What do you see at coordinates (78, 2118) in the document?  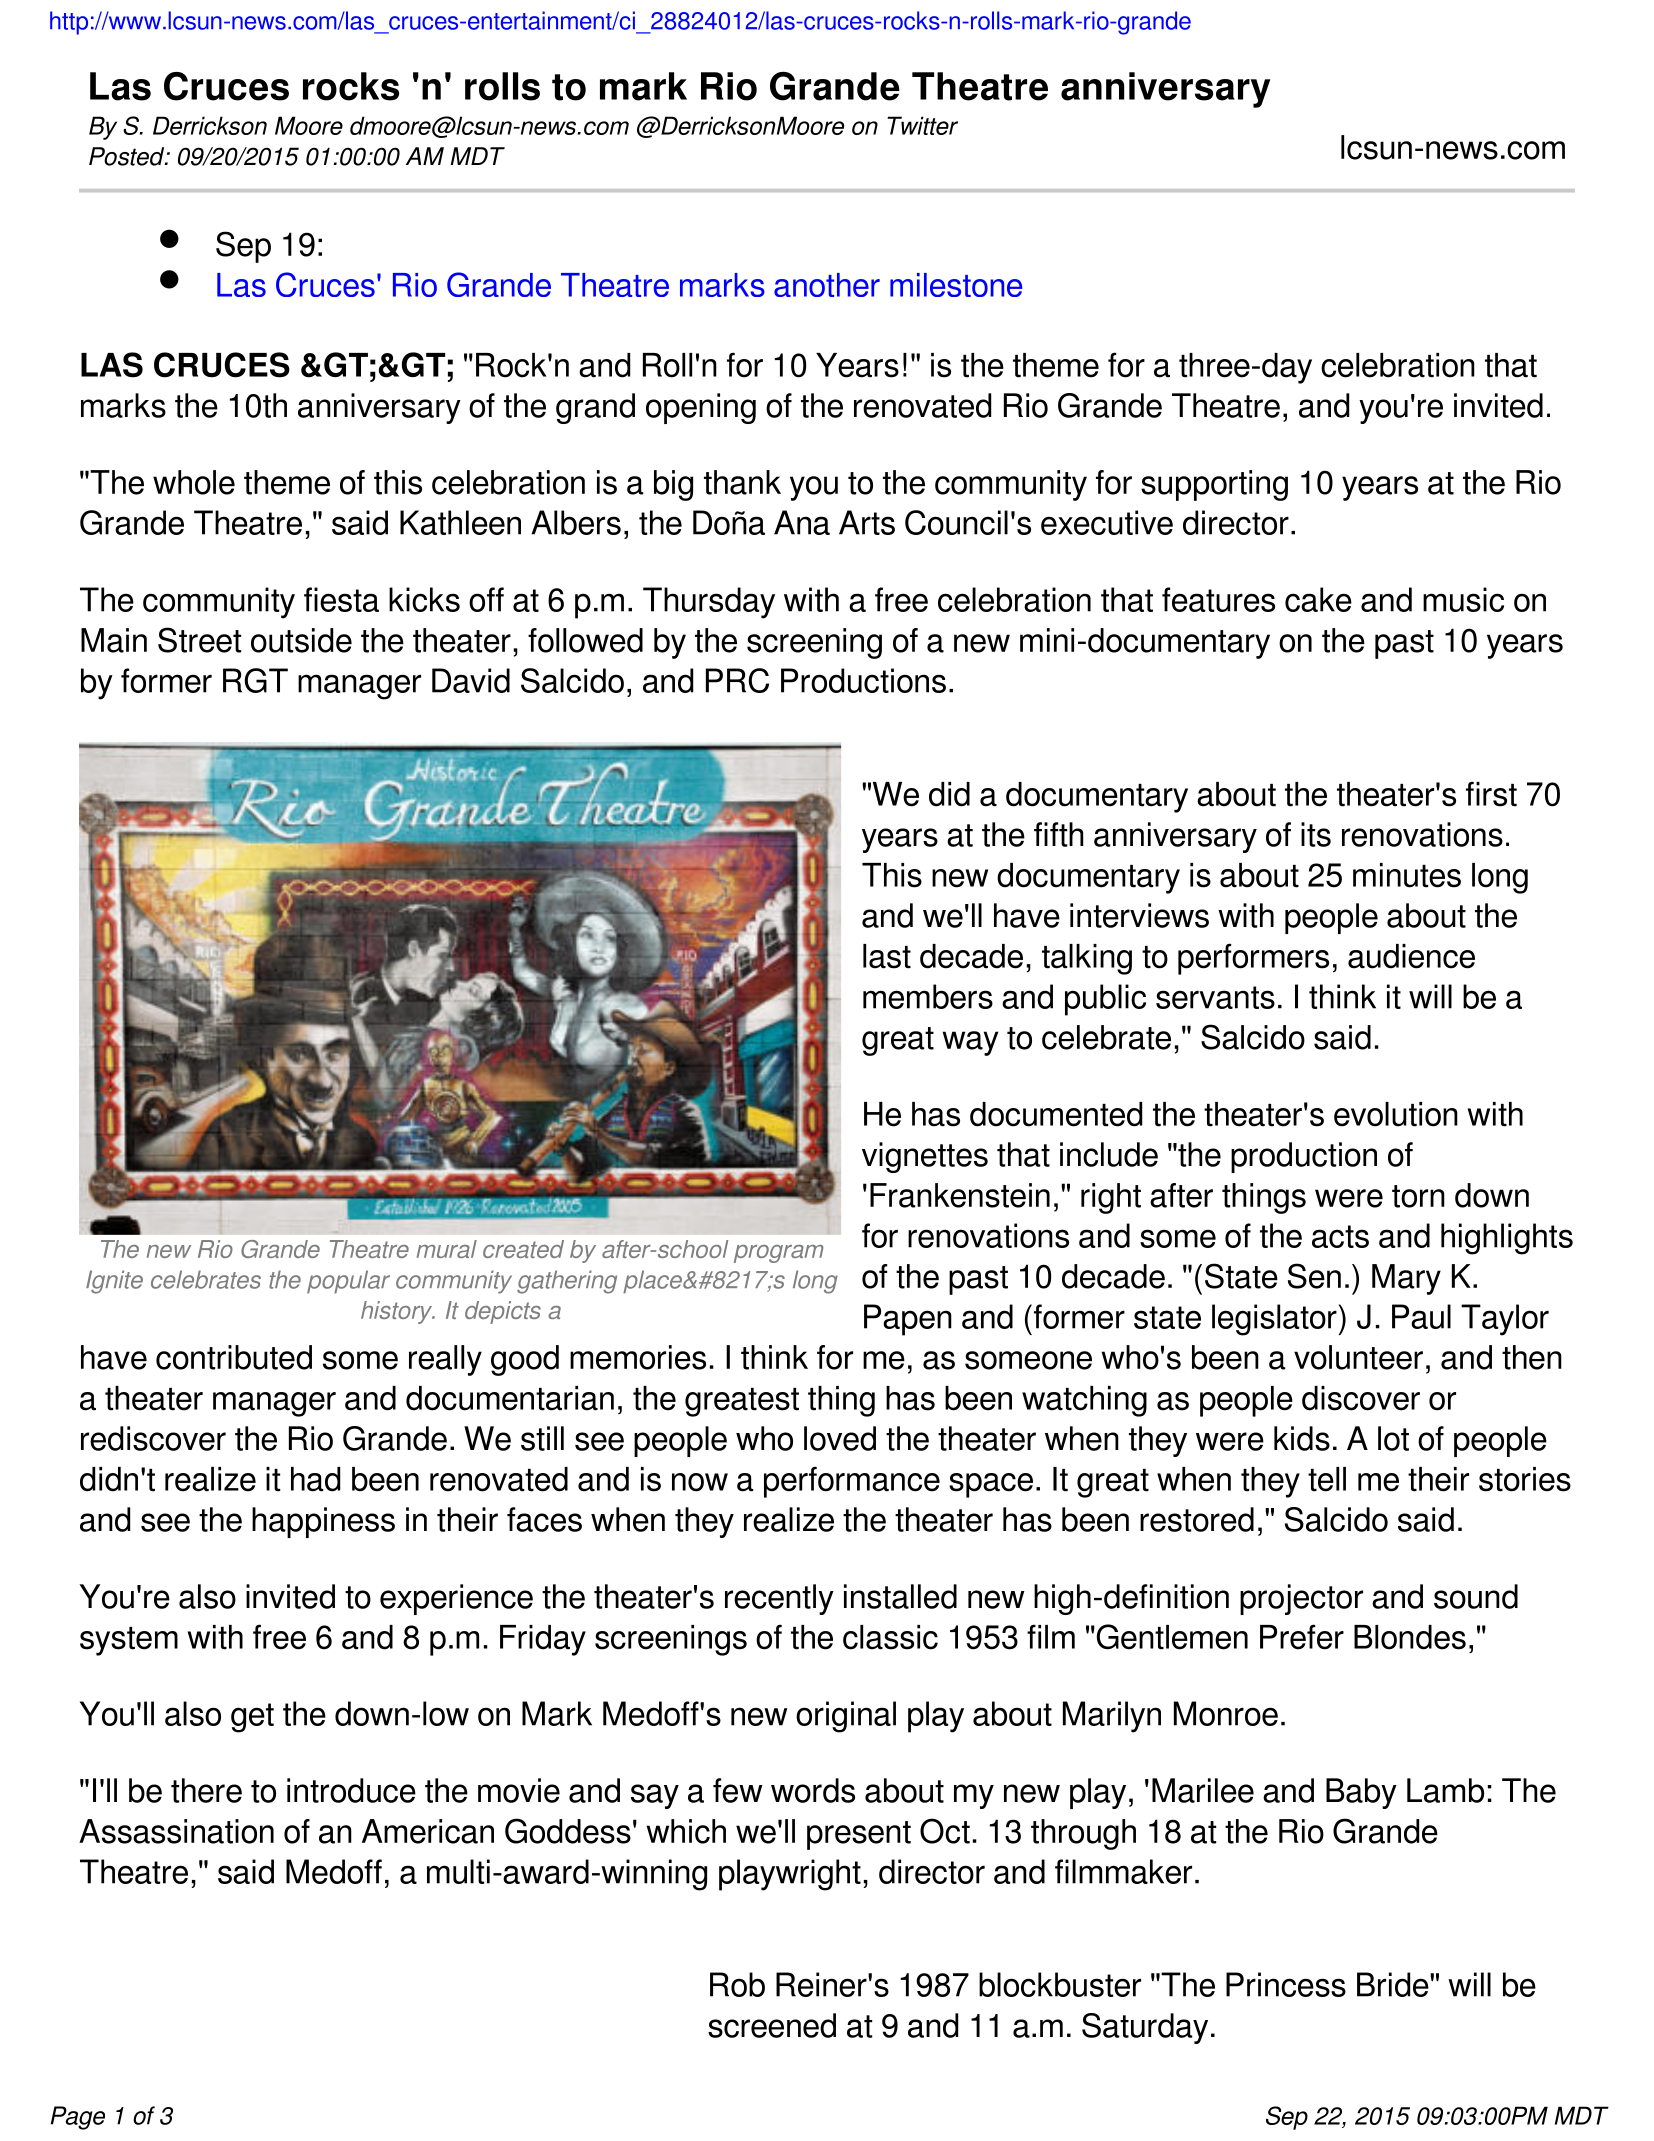 I see `Page` at bounding box center [78, 2118].
